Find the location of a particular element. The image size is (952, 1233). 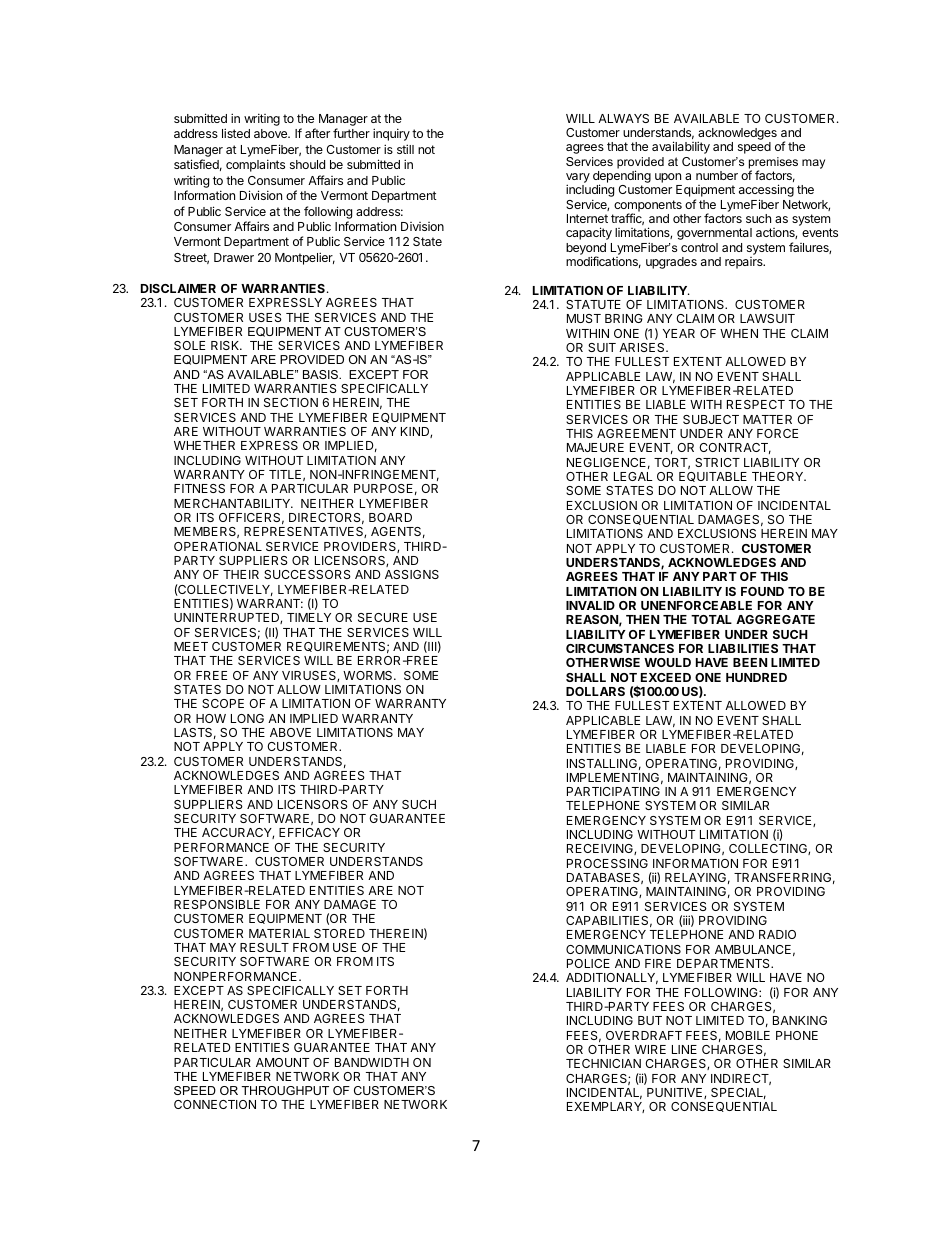

number is located at coordinates (717, 175).
